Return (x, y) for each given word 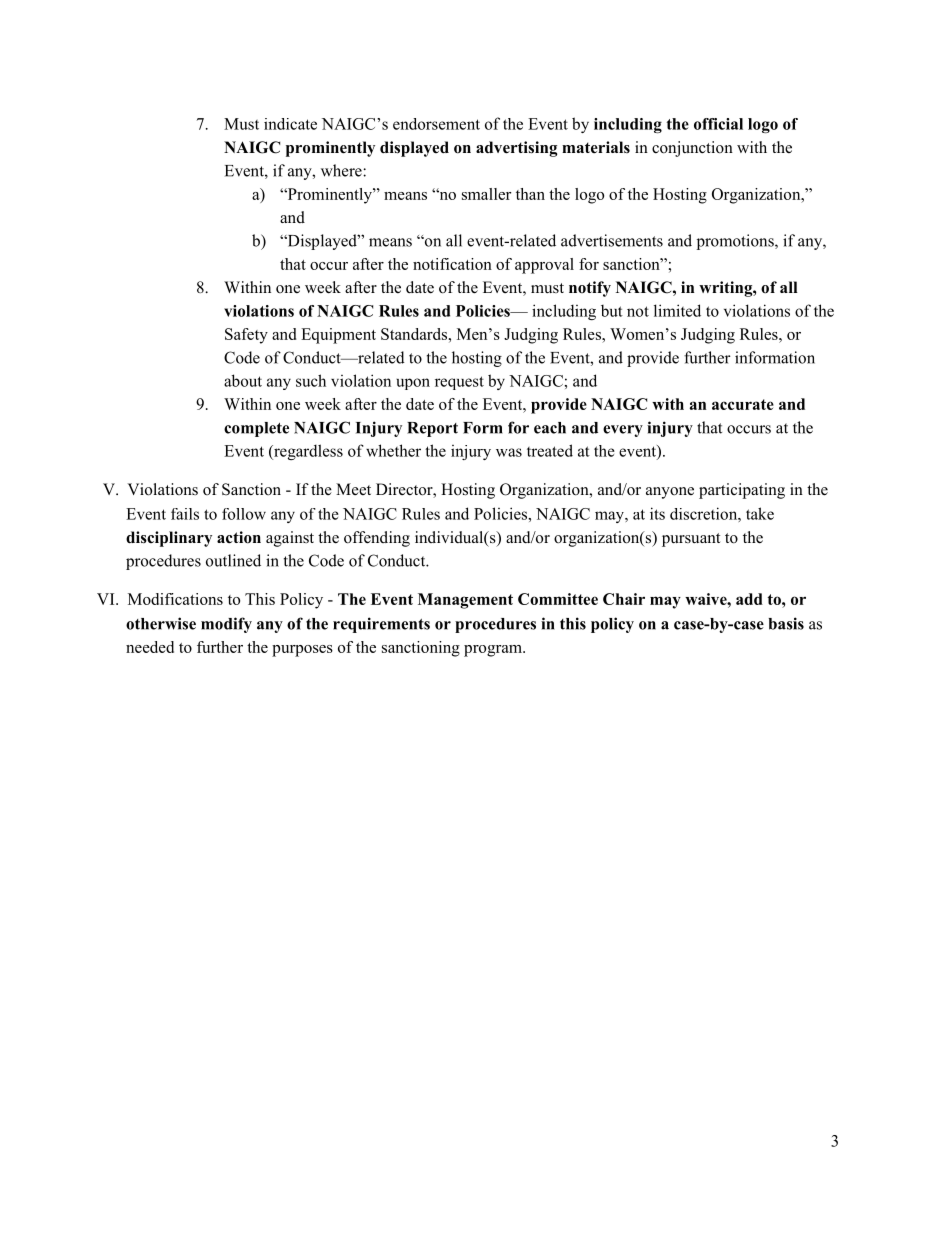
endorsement (436, 124)
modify (226, 625)
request (459, 383)
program (494, 651)
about (243, 380)
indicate (290, 124)
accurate (743, 404)
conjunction (692, 149)
